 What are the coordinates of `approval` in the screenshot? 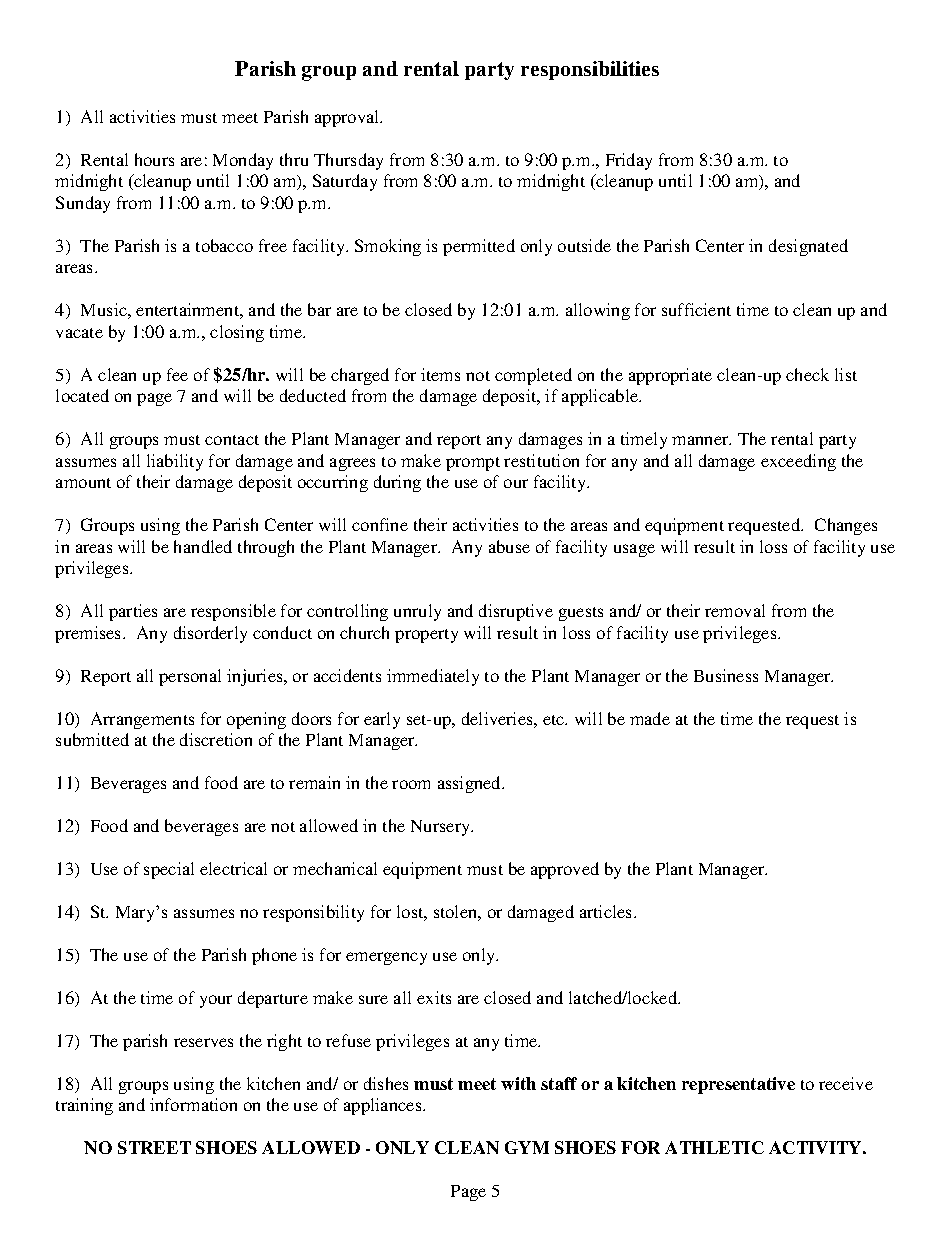 It's located at (348, 118).
